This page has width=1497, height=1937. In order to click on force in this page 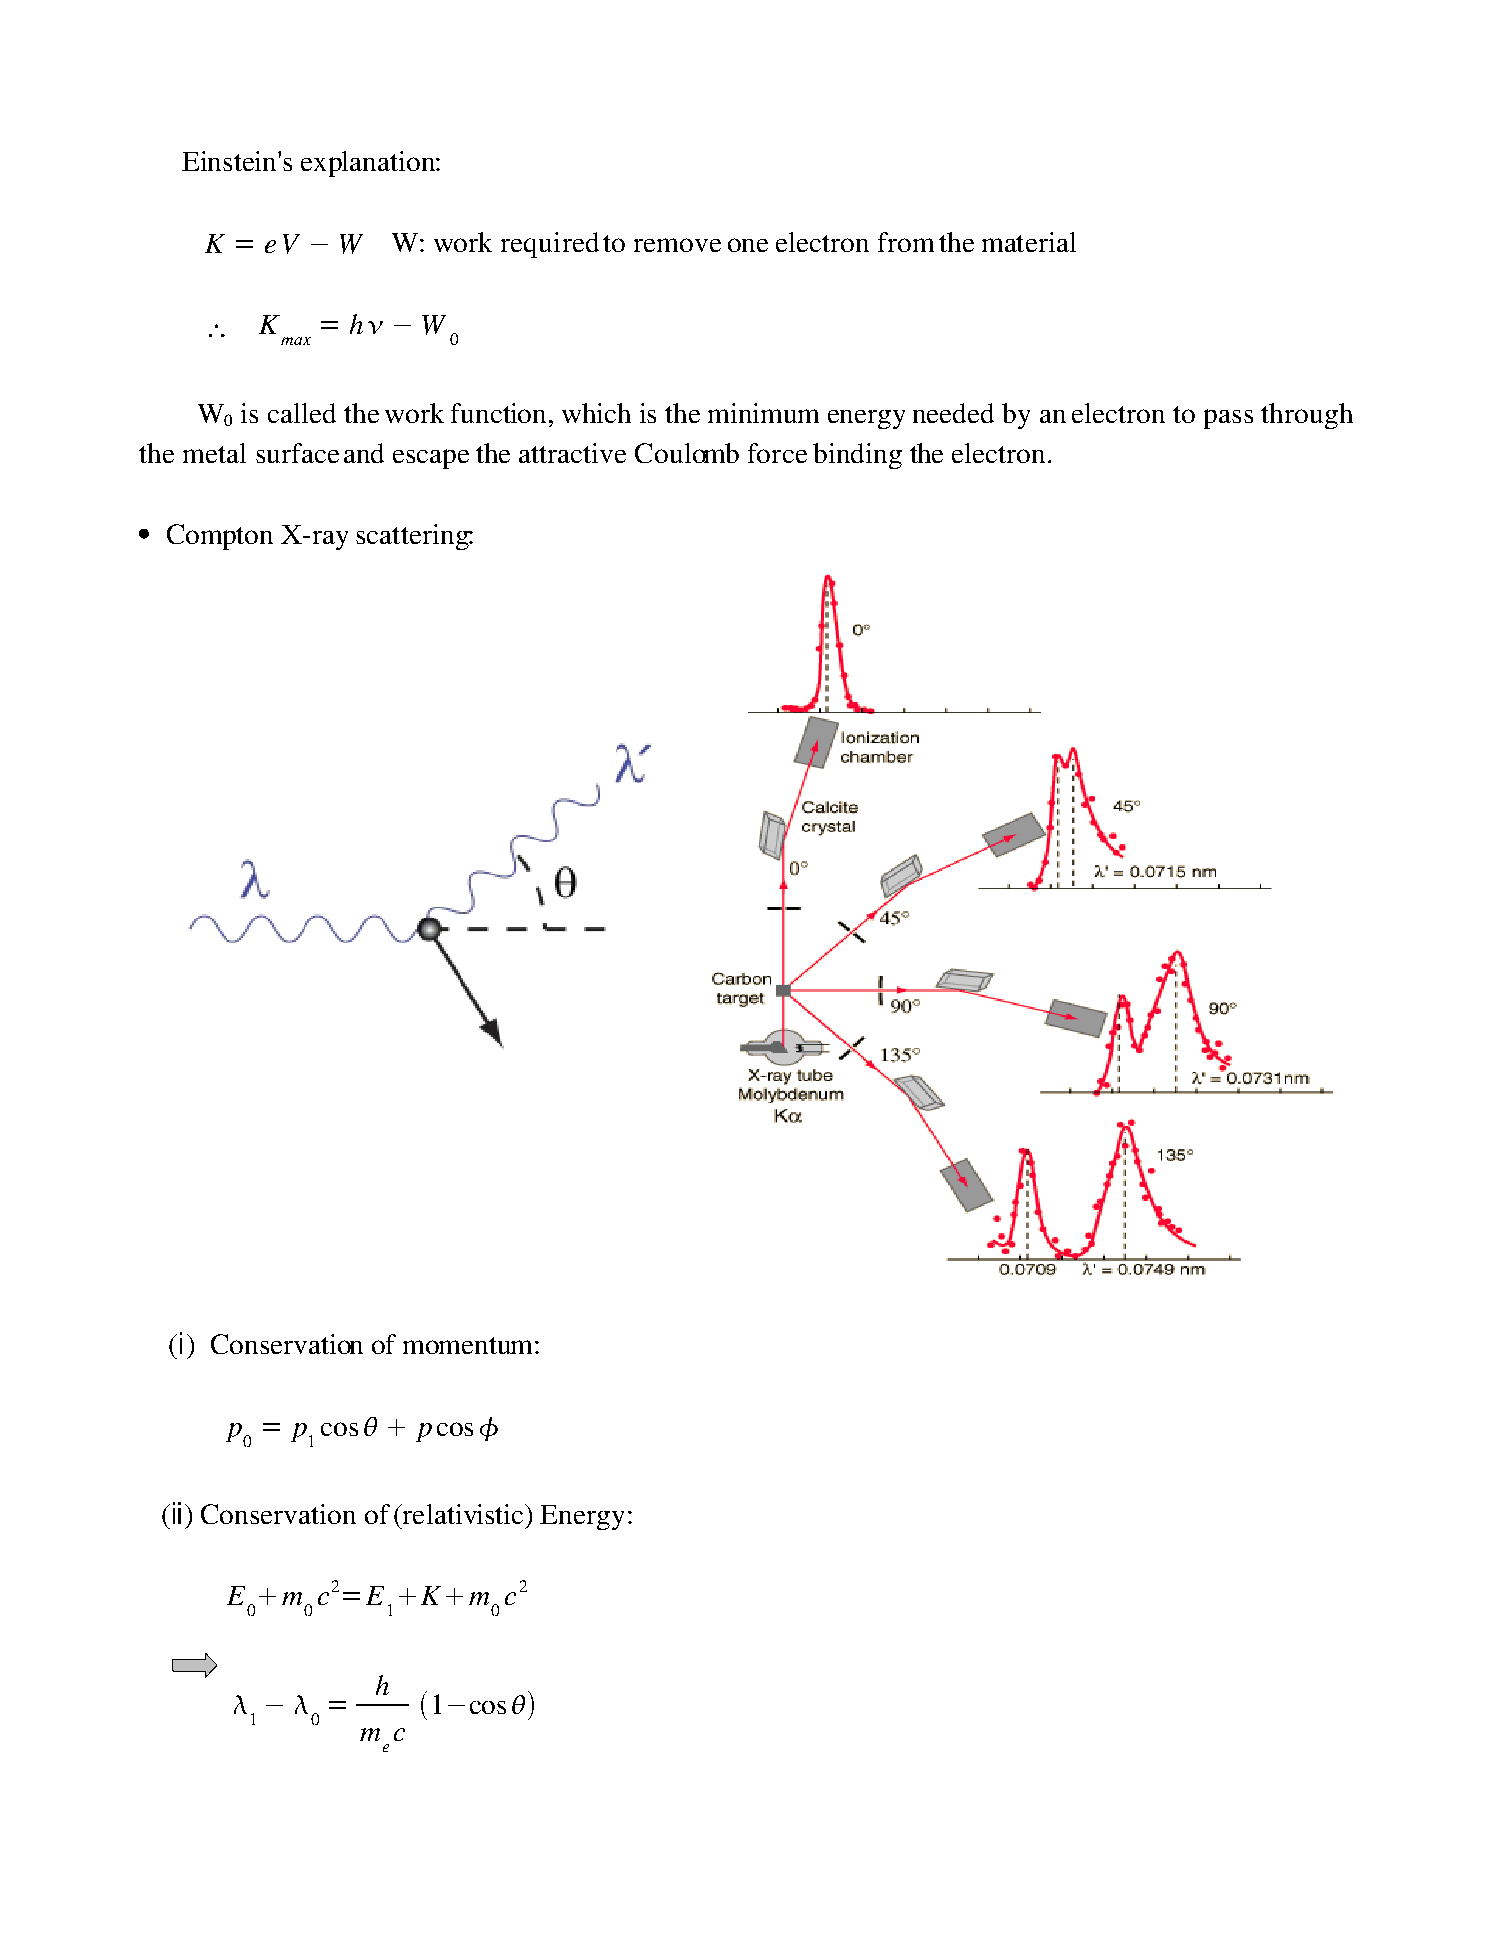, I will do `click(777, 453)`.
